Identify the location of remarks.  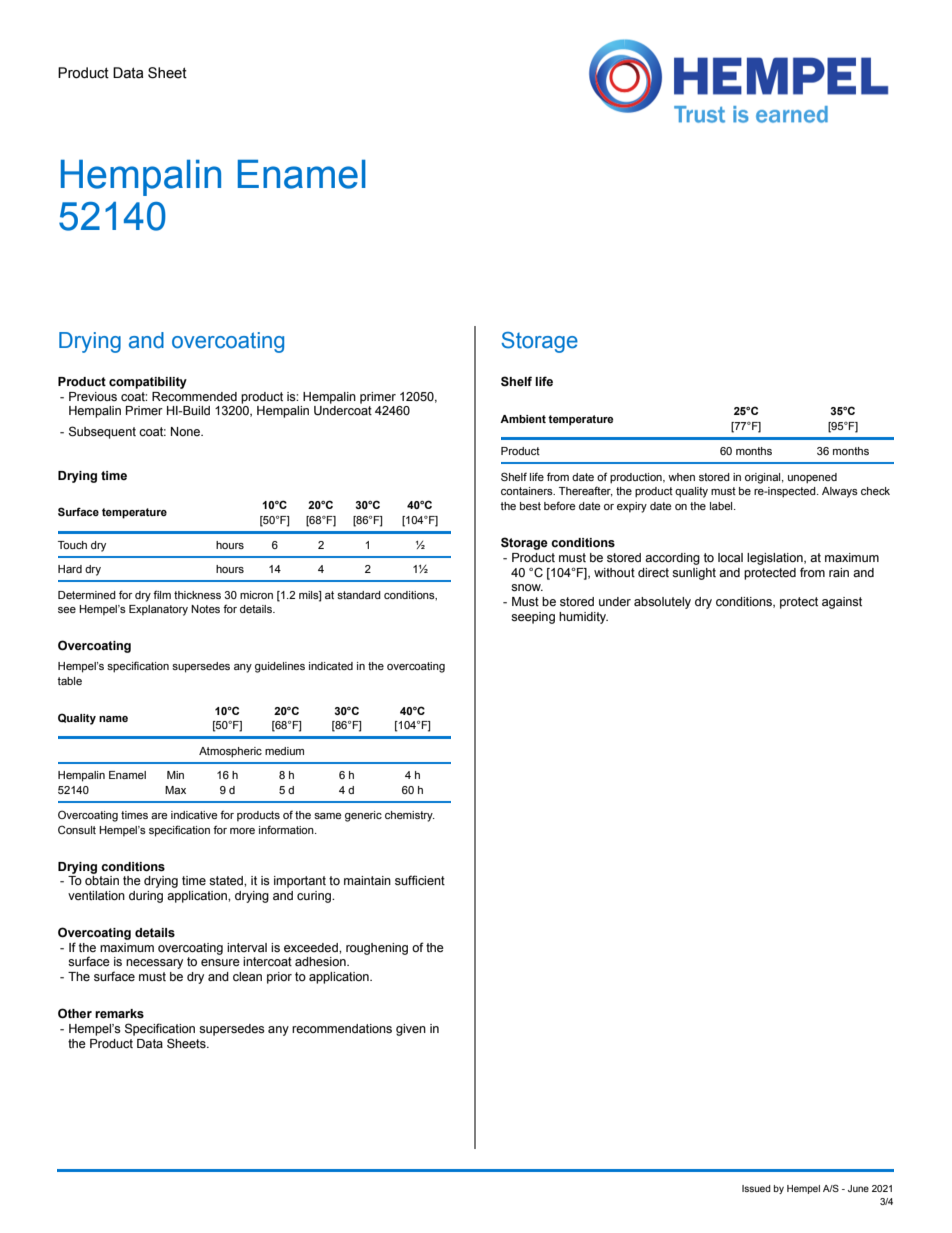
(119, 1014).
